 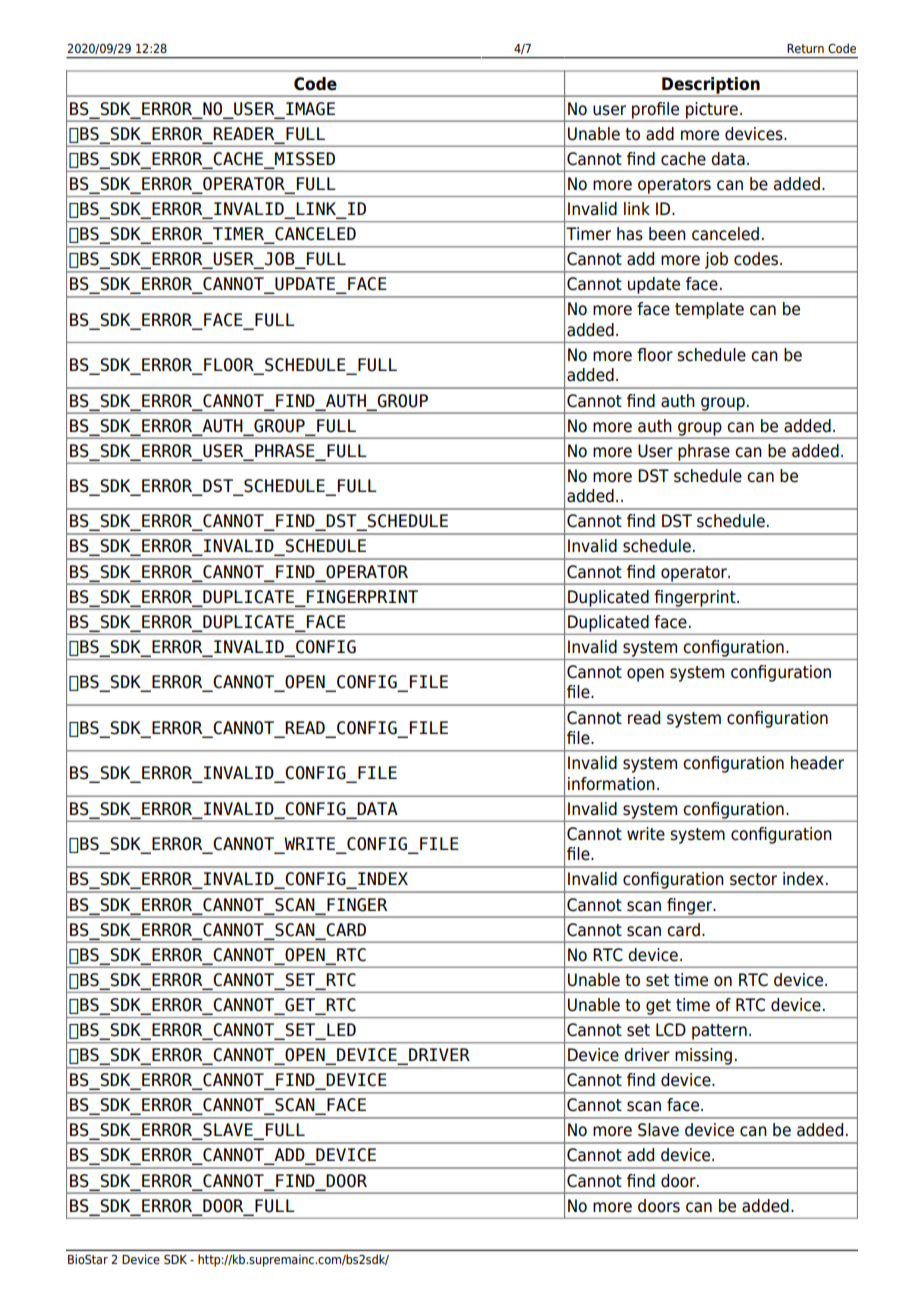 I want to click on template, so click(x=709, y=310).
